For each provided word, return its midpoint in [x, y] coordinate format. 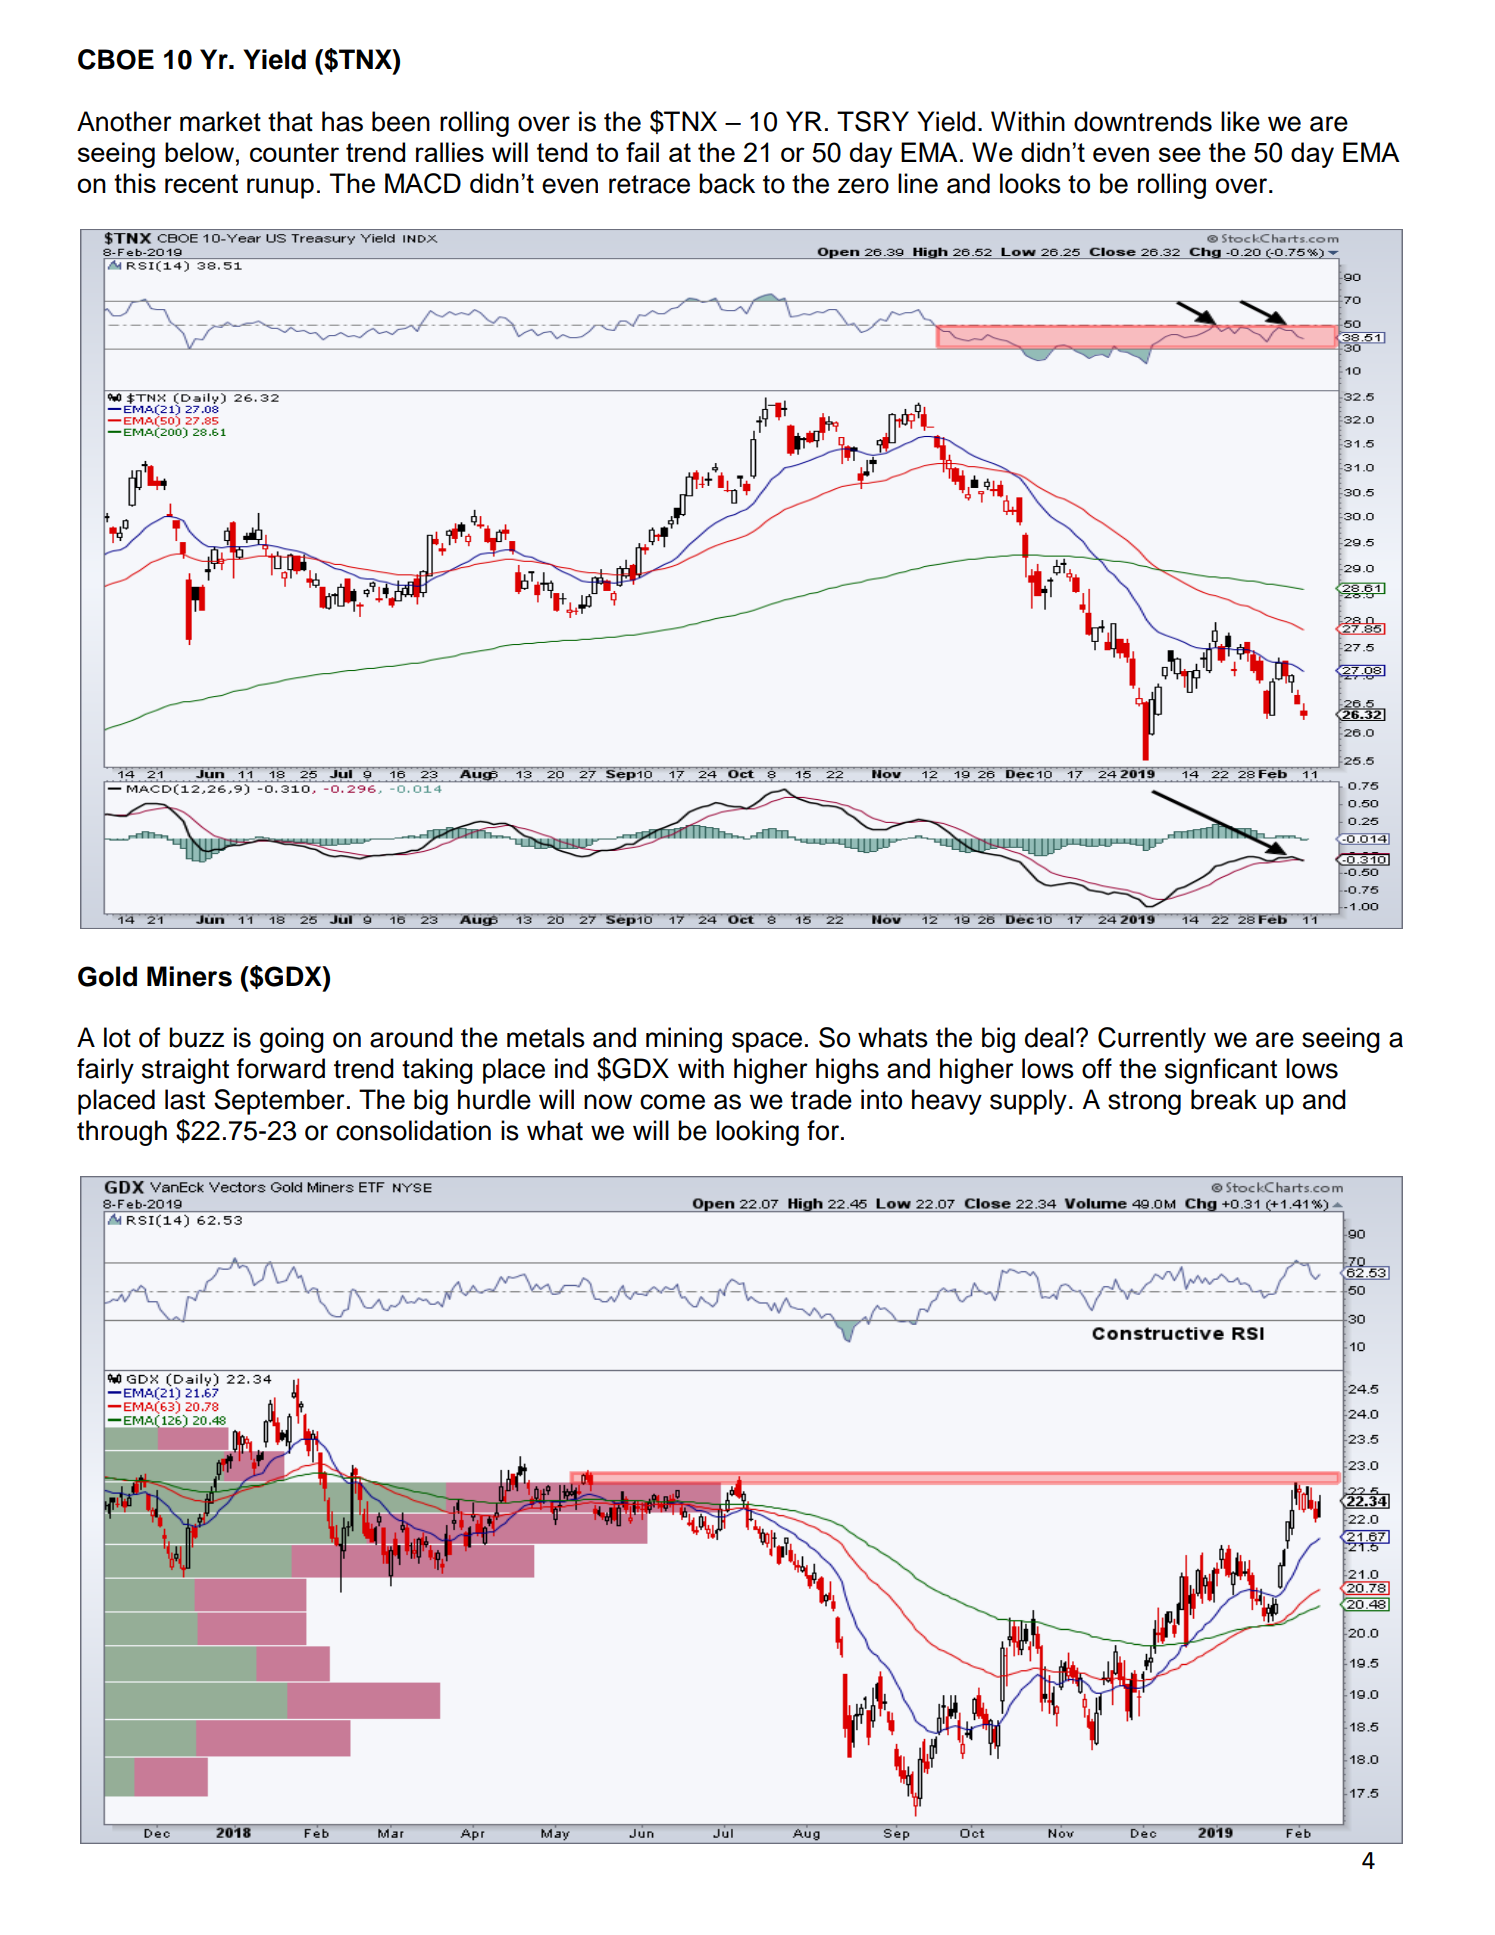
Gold [107, 976]
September [279, 1102]
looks [1030, 183]
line [918, 183]
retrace [649, 184]
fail [642, 152]
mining [684, 1040]
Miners [189, 976]
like [1240, 121]
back [727, 183]
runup [280, 188]
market [220, 121]
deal [1049, 1037]
